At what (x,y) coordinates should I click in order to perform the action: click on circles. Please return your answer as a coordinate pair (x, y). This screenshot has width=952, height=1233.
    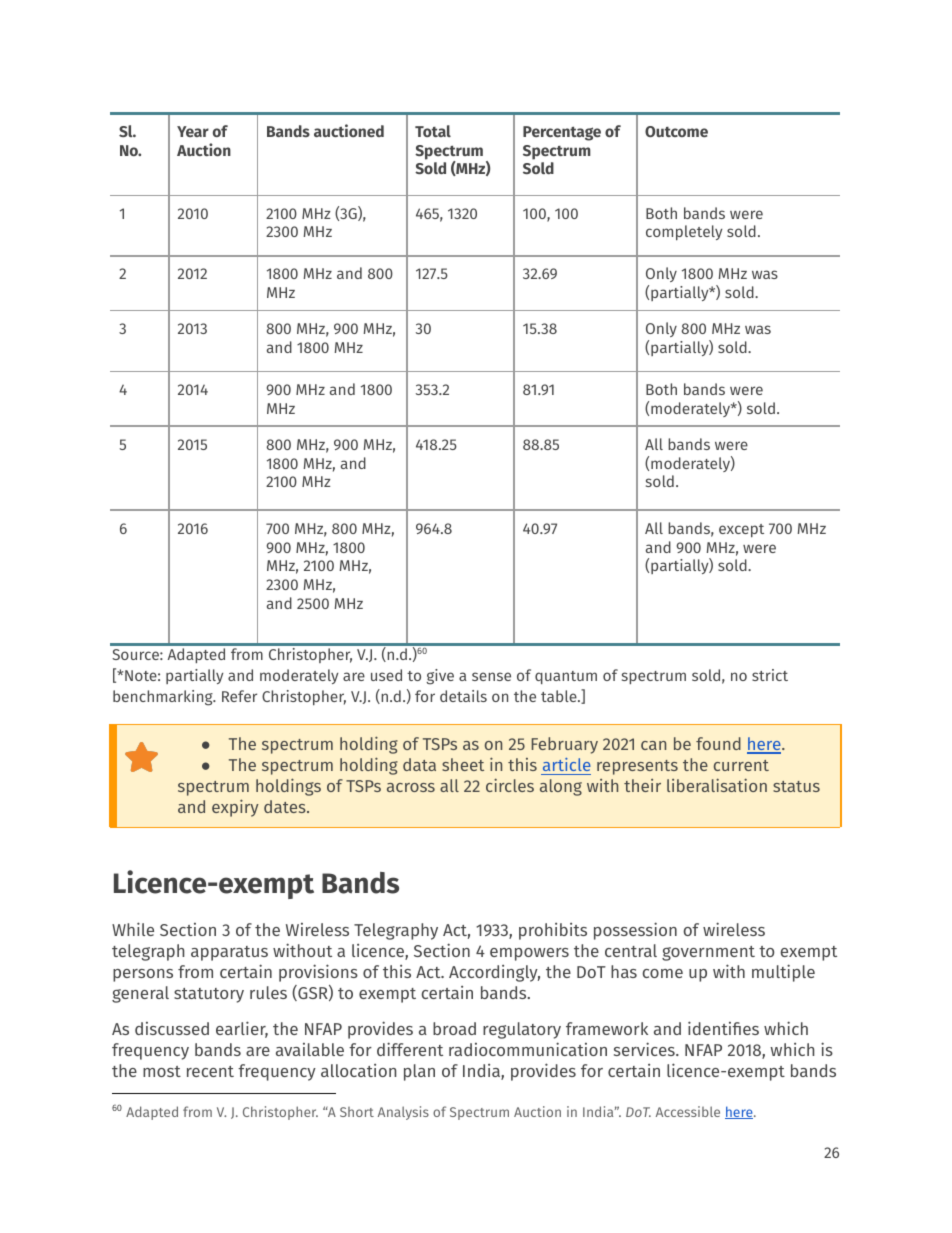
    Looking at the image, I should click on (510, 785).
